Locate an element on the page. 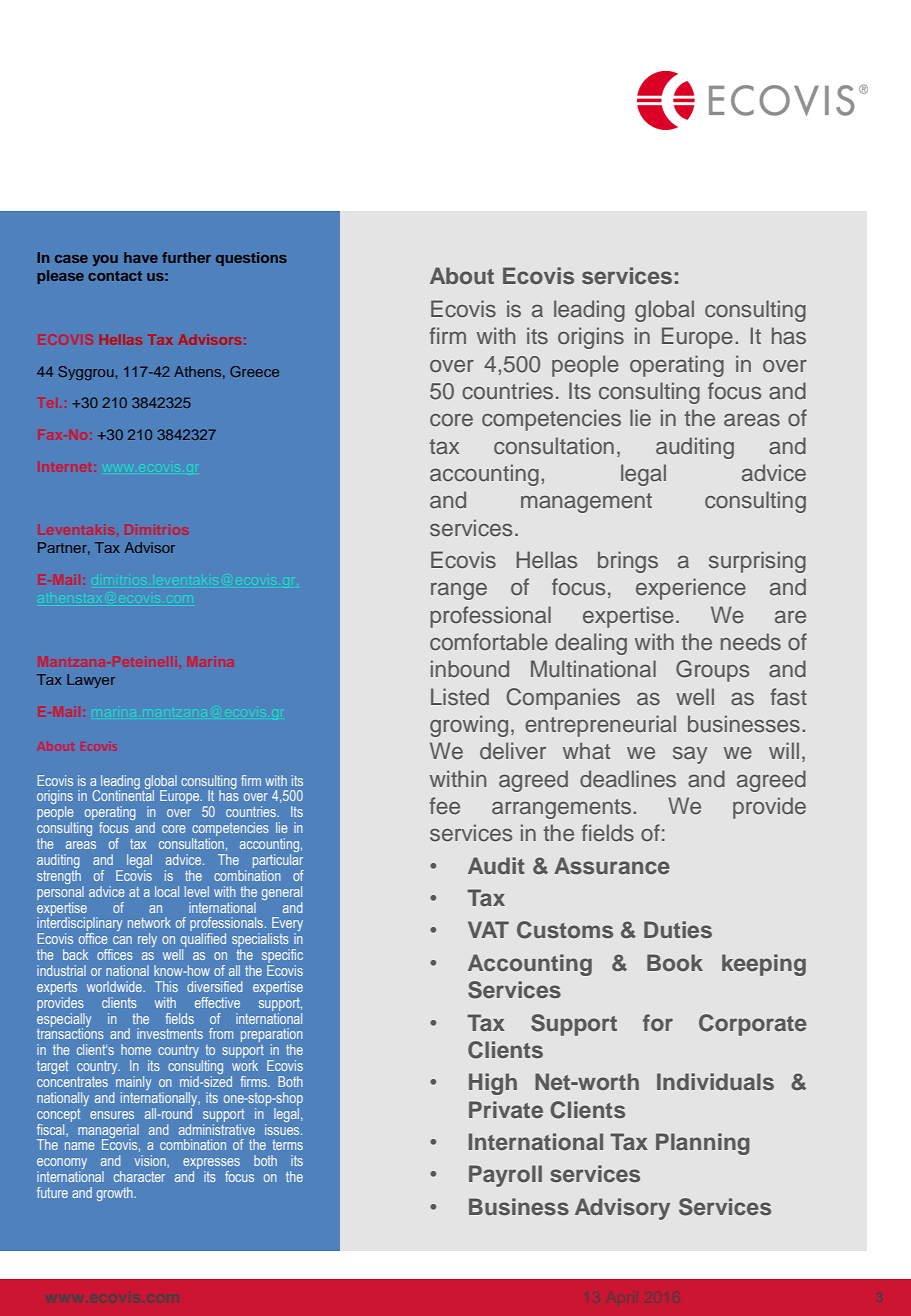 Image resolution: width=911 pixels, height=1316 pixels. growing is located at coordinates (469, 726).
